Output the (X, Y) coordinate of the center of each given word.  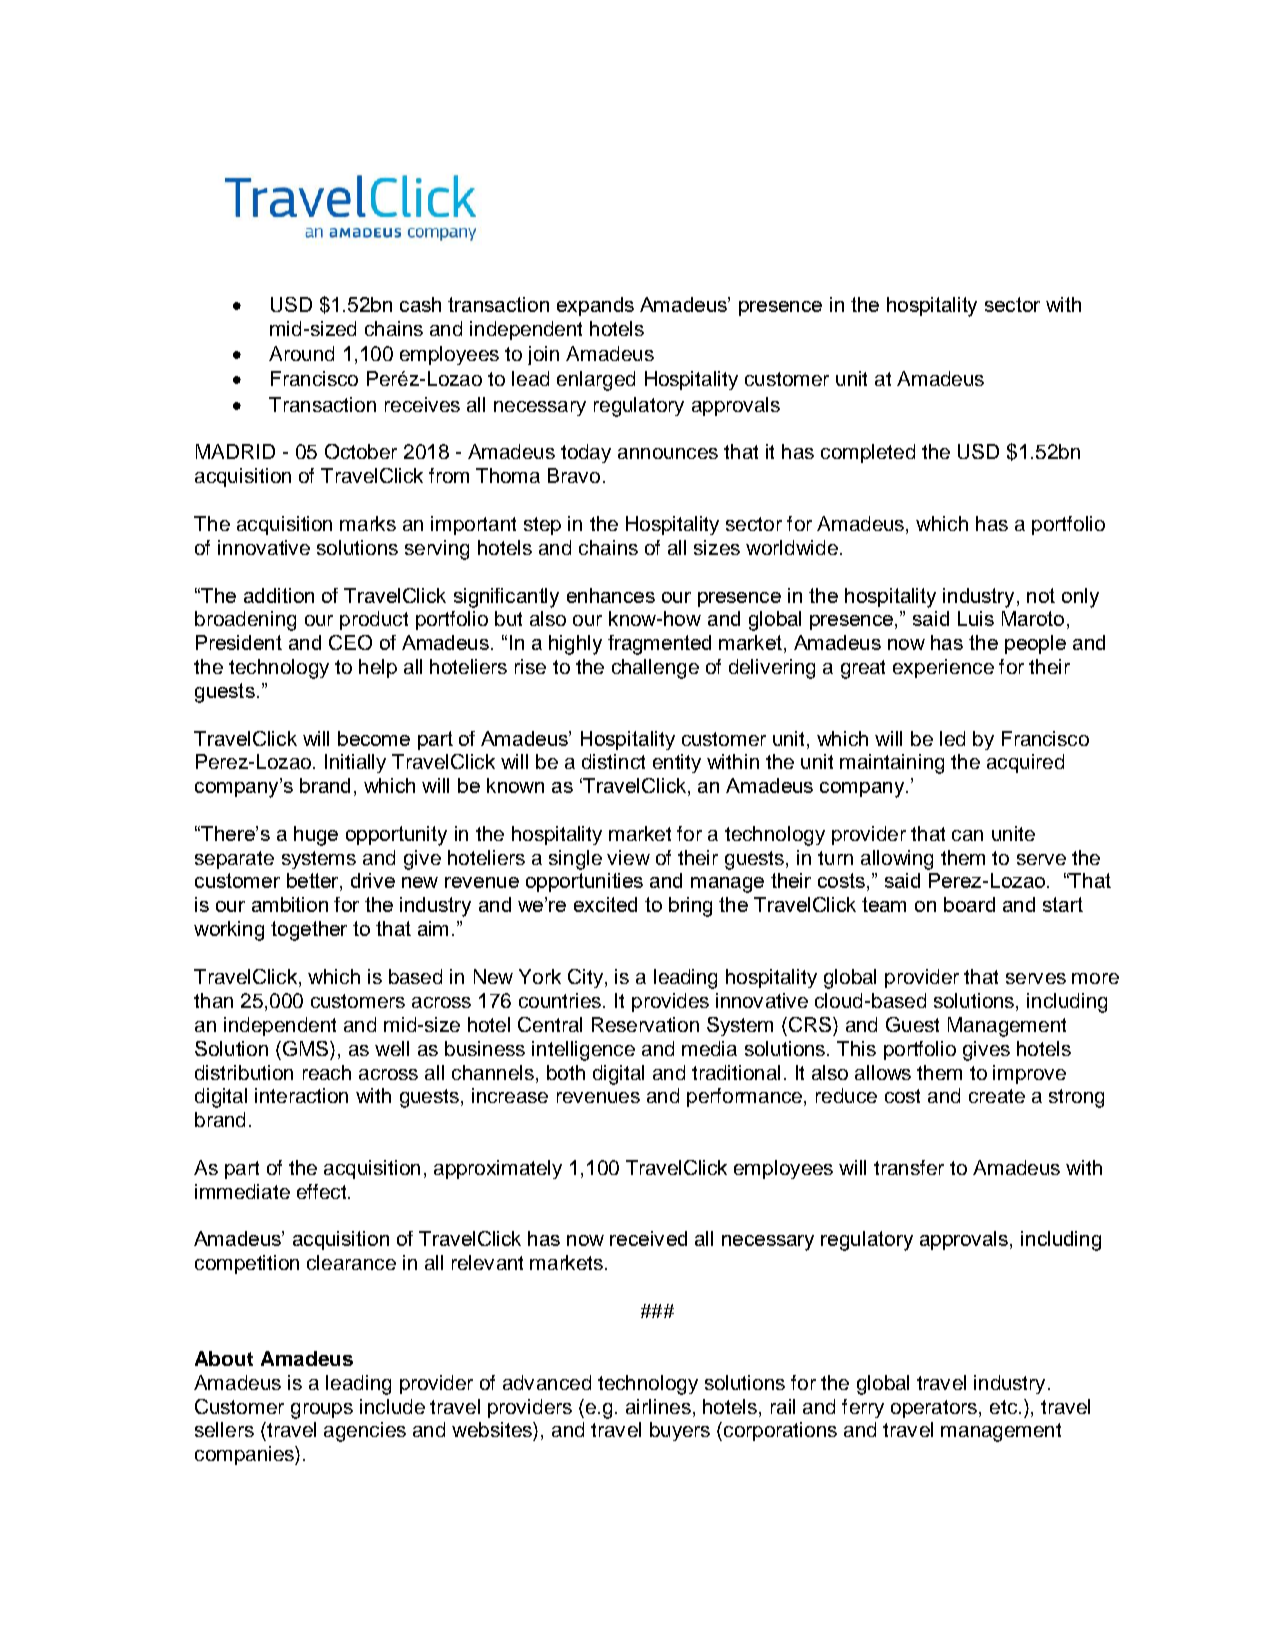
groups (322, 1411)
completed (868, 453)
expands (595, 306)
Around (301, 353)
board (969, 904)
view (628, 857)
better (314, 882)
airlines (658, 1406)
